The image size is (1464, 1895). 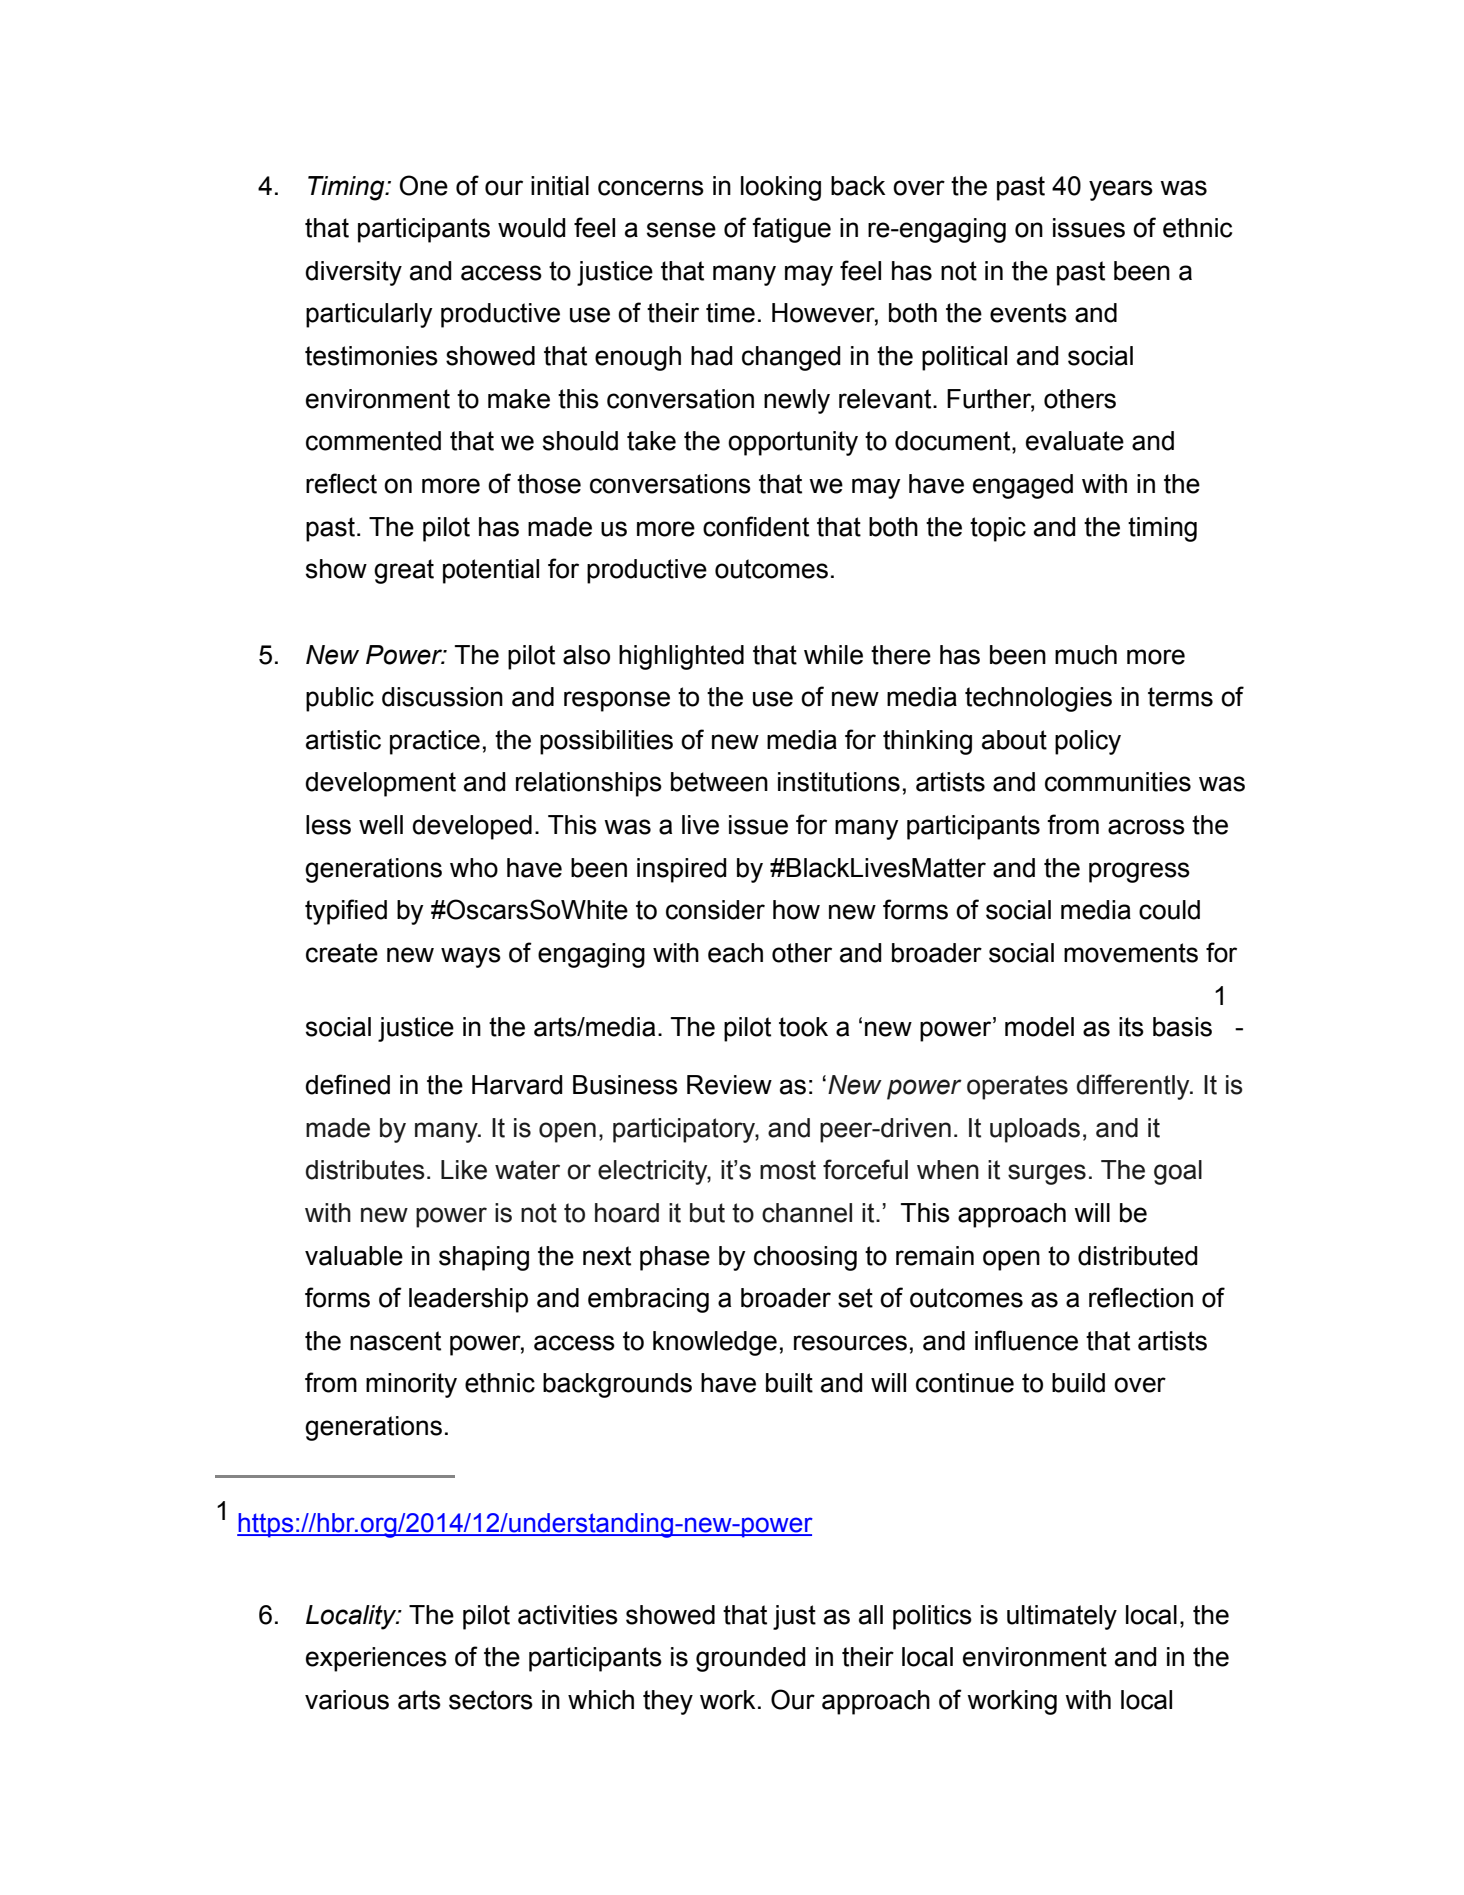 I want to click on each, so click(x=735, y=953).
